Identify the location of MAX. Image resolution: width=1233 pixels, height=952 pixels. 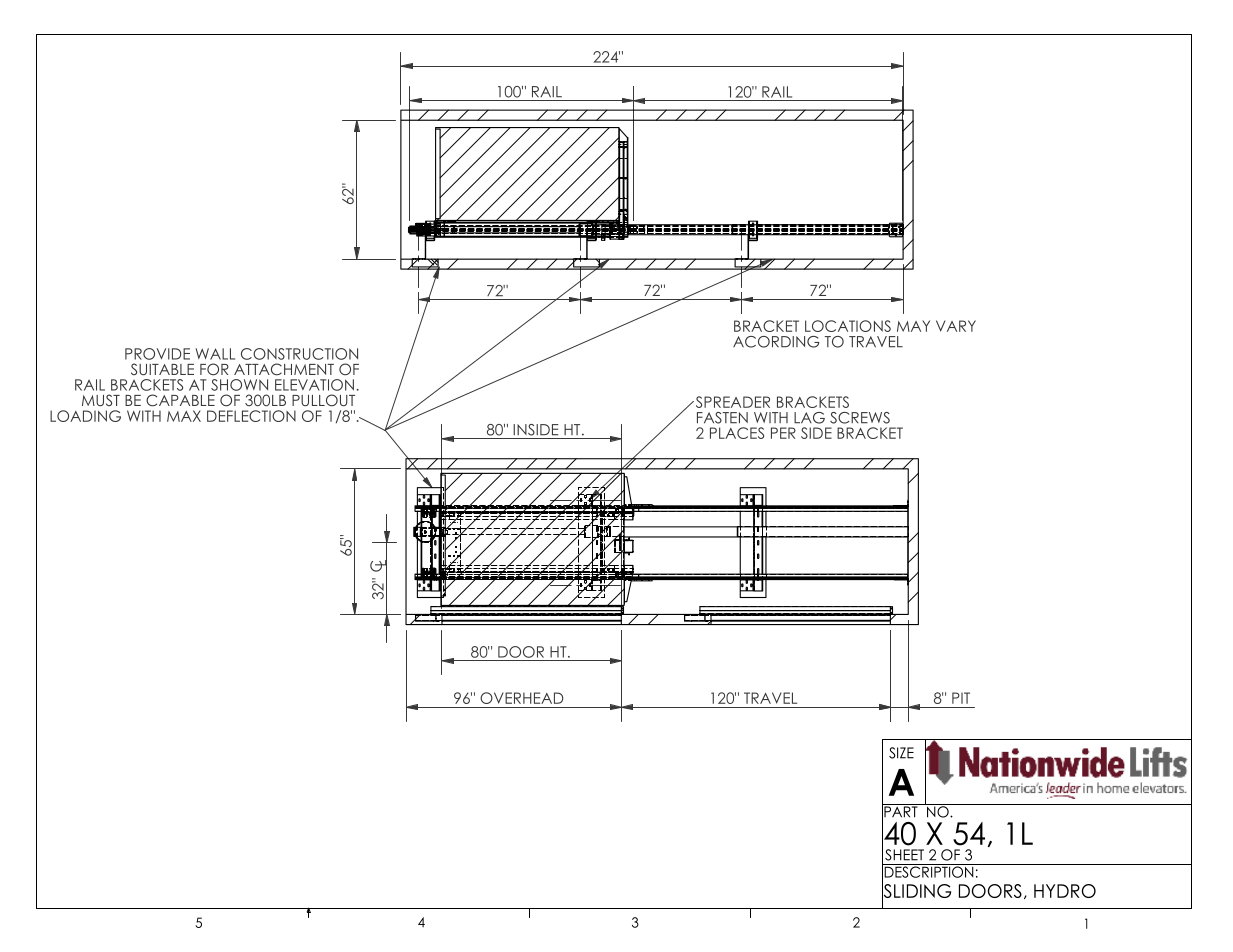
(184, 416).
